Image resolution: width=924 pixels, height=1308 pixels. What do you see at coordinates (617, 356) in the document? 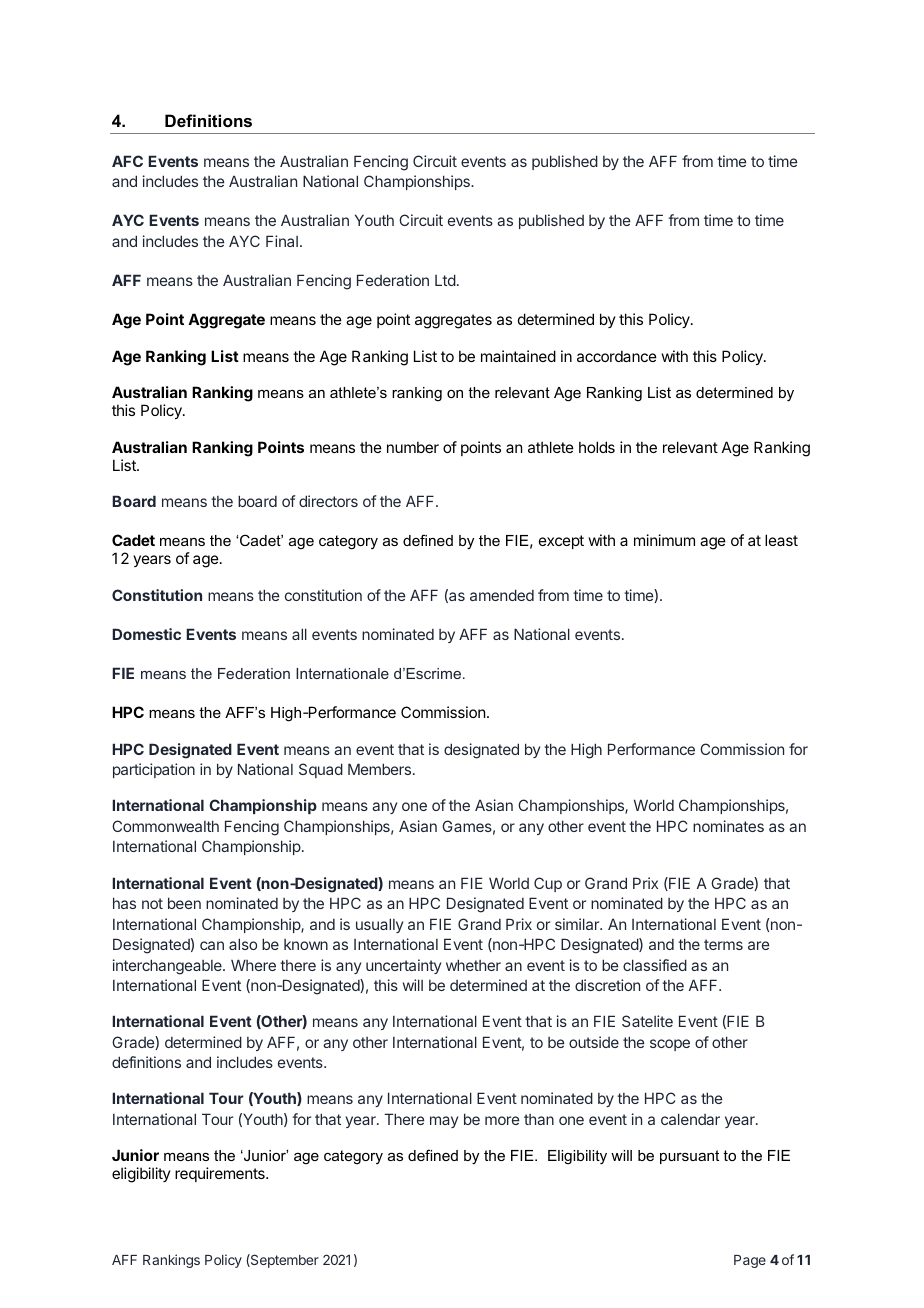
I see `accordance` at bounding box center [617, 356].
